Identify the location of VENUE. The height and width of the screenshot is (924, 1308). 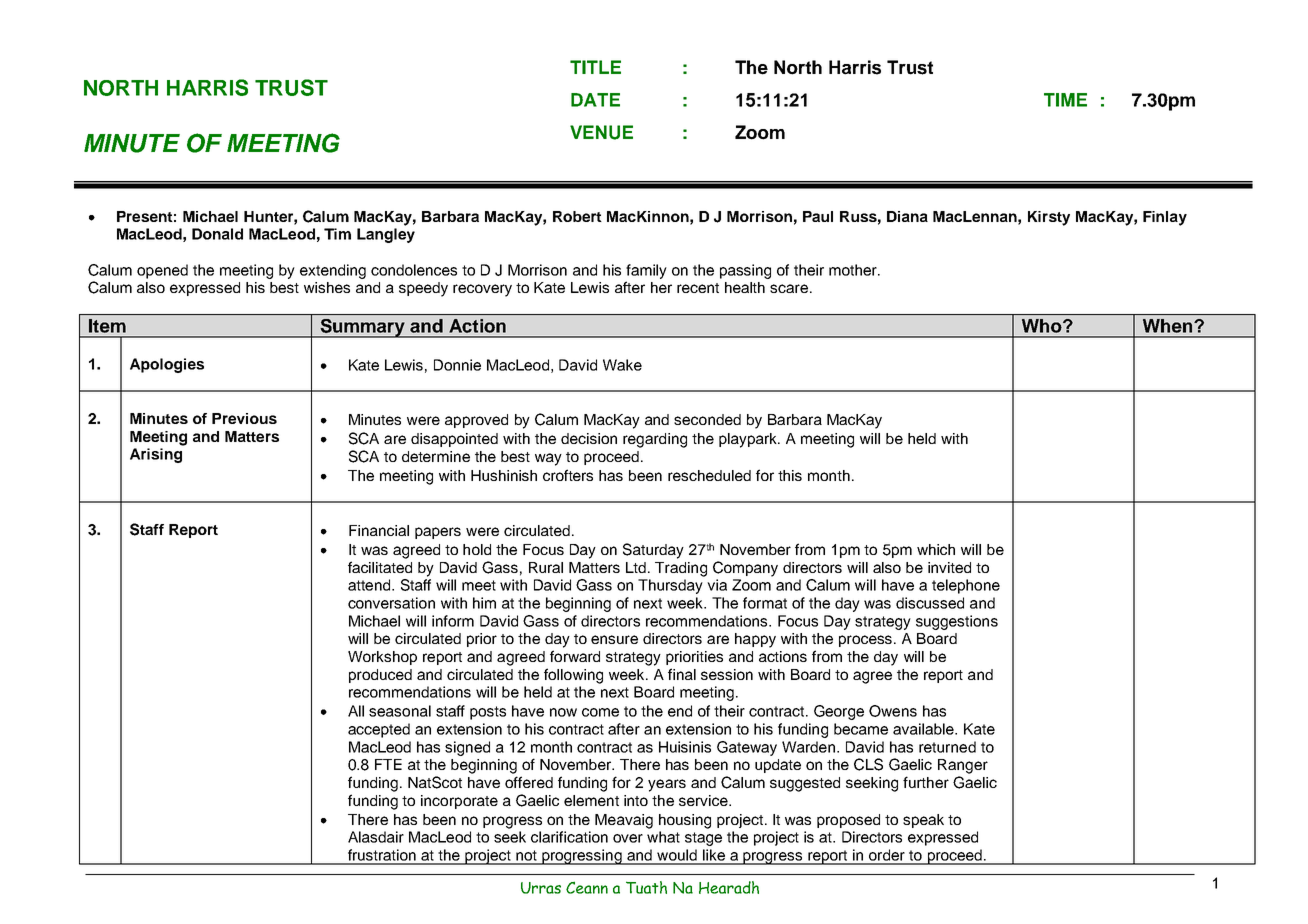
(601, 132).
